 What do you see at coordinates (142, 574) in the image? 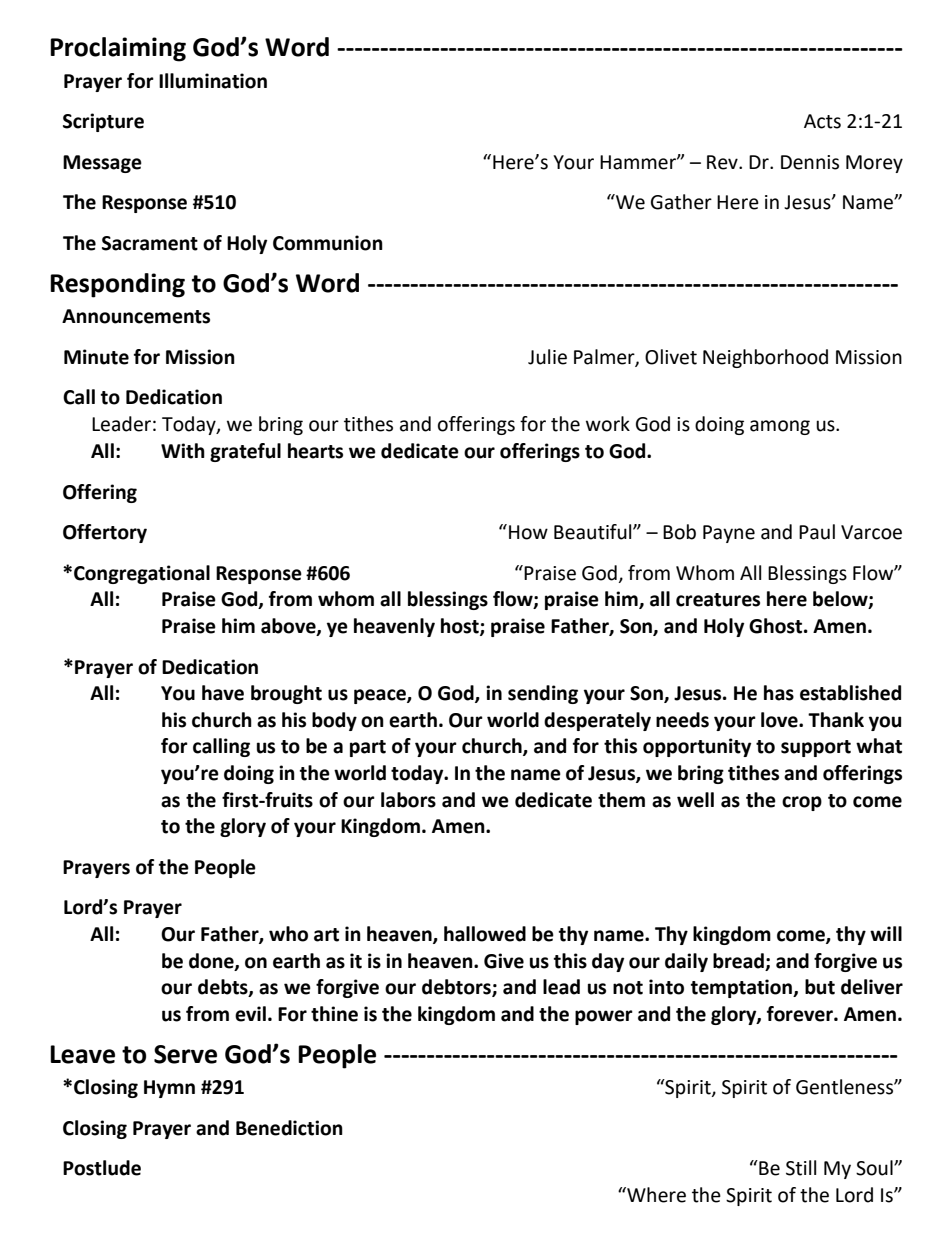
I see `Congregational` at bounding box center [142, 574].
